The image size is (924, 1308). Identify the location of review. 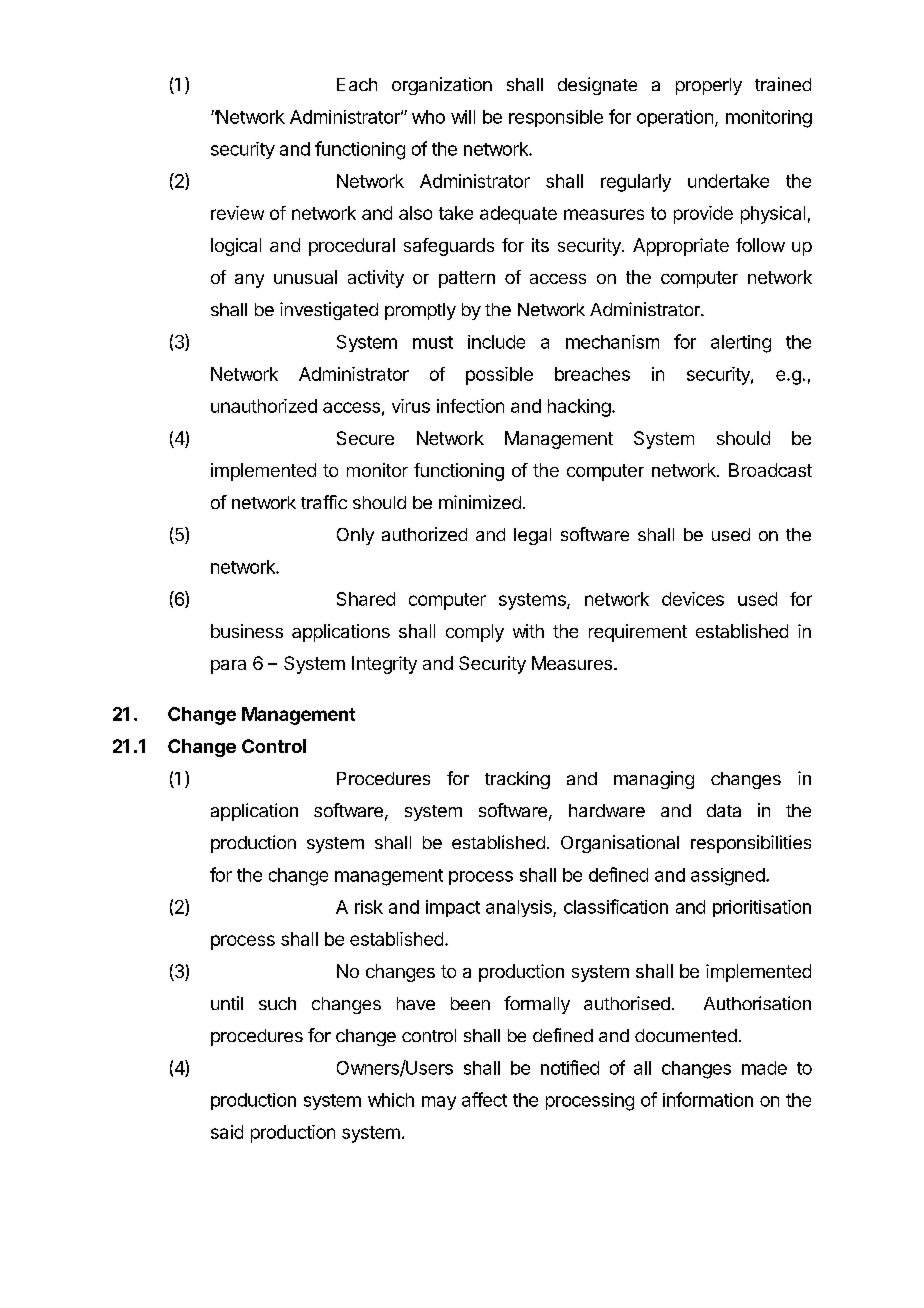
(237, 213).
